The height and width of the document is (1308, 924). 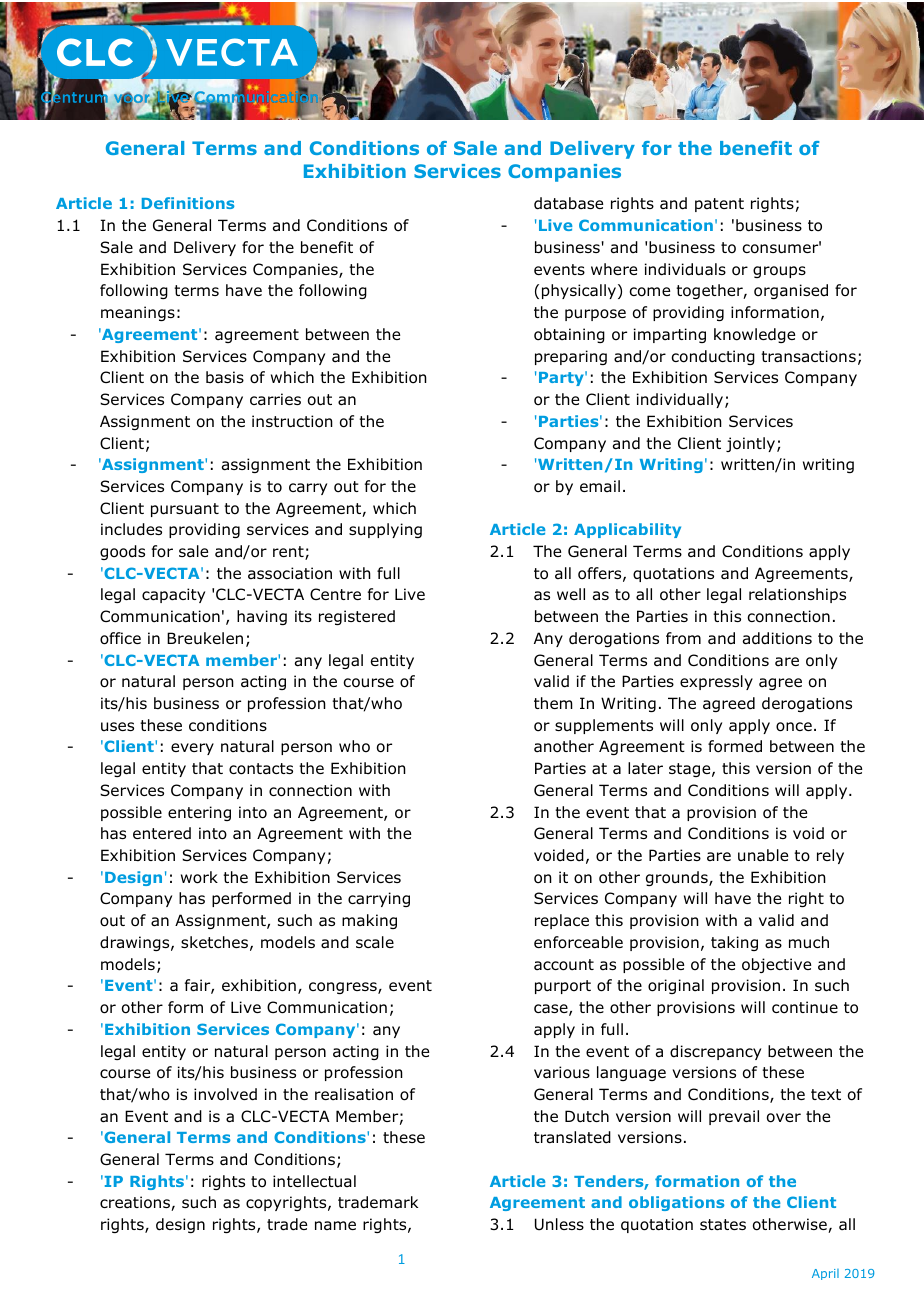 I want to click on taking, so click(x=734, y=943).
